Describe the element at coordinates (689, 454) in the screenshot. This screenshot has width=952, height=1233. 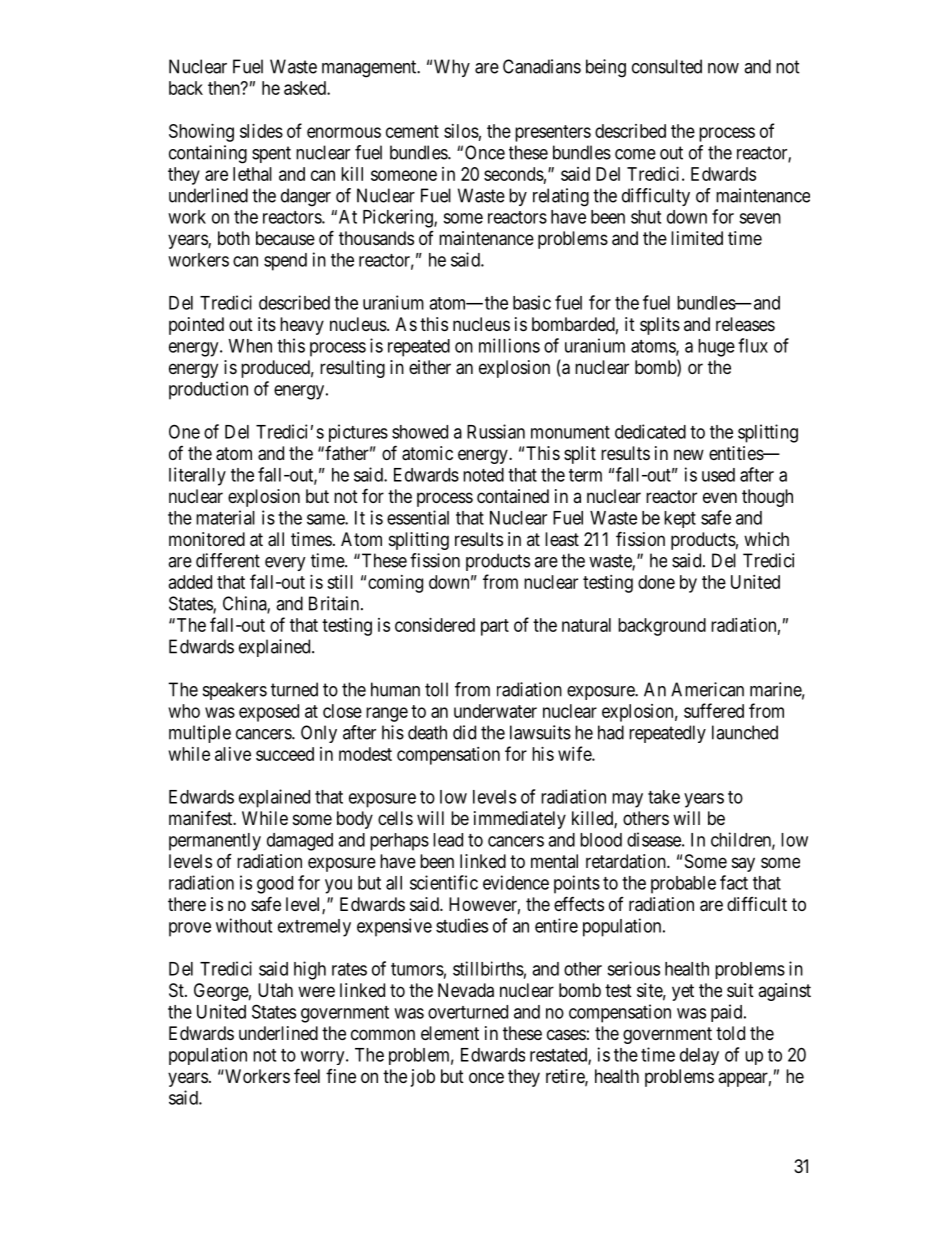
I see `new` at that location.
